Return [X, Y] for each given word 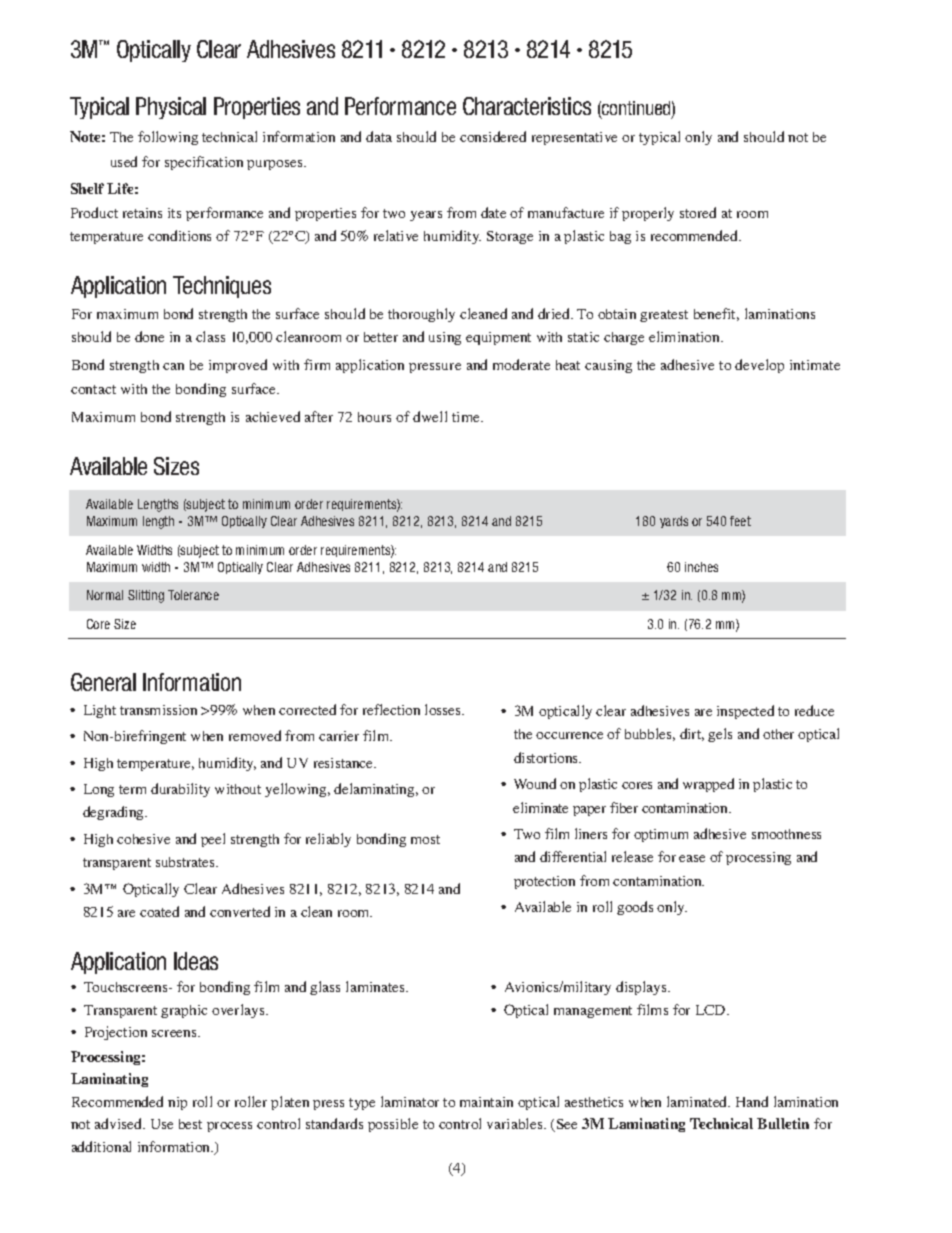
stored [698, 212]
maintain [486, 1102]
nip [177, 1103]
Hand [752, 1101]
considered [493, 136]
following [168, 138]
